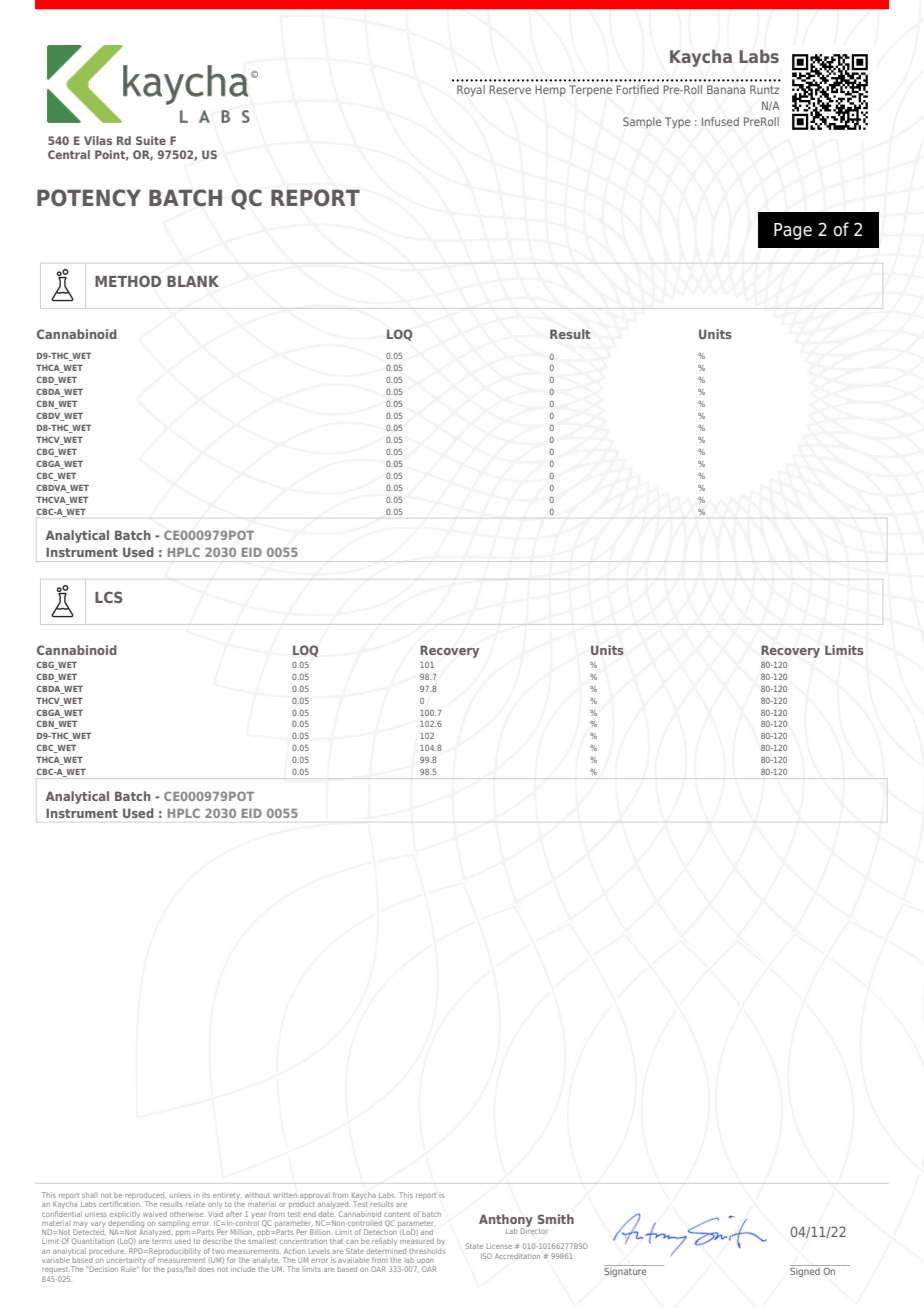 The width and height of the screenshot is (924, 1308). I want to click on LCS, so click(109, 597).
